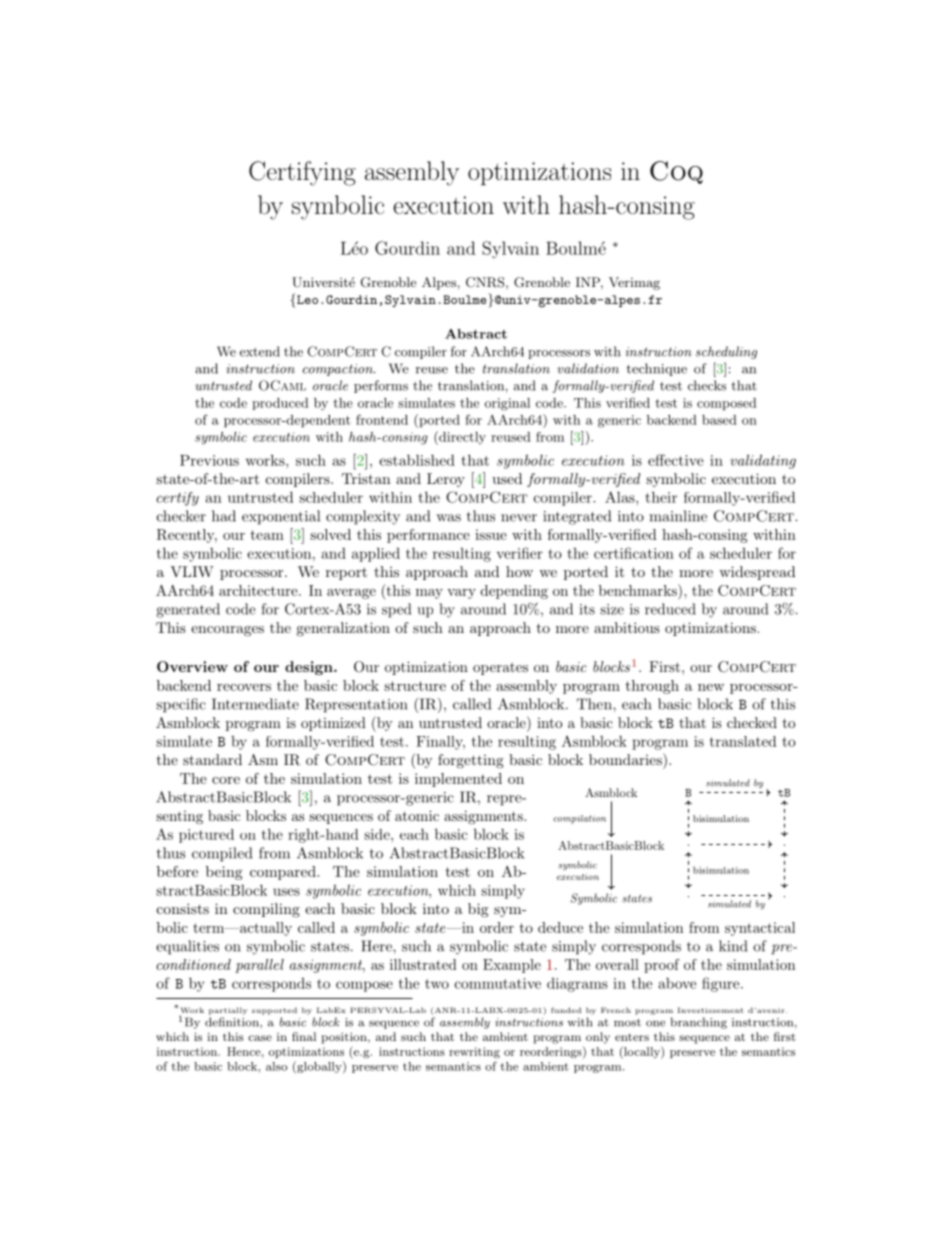 This screenshot has width=952, height=1233. Describe the element at coordinates (676, 172) in the screenshot. I see `Coq` at that location.
